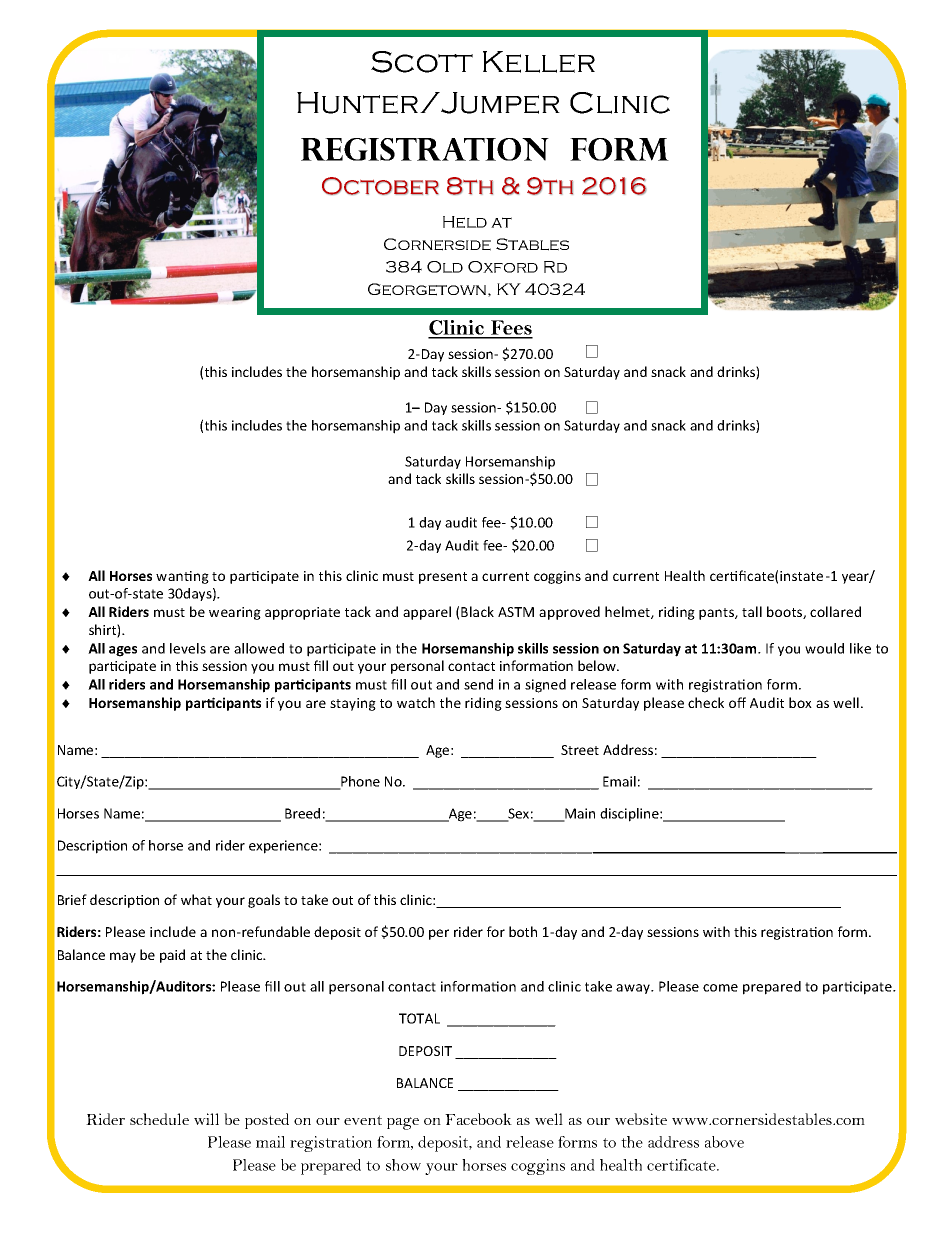 The height and width of the page is (1233, 952). What do you see at coordinates (477, 611) in the page?
I see `Black` at bounding box center [477, 611].
